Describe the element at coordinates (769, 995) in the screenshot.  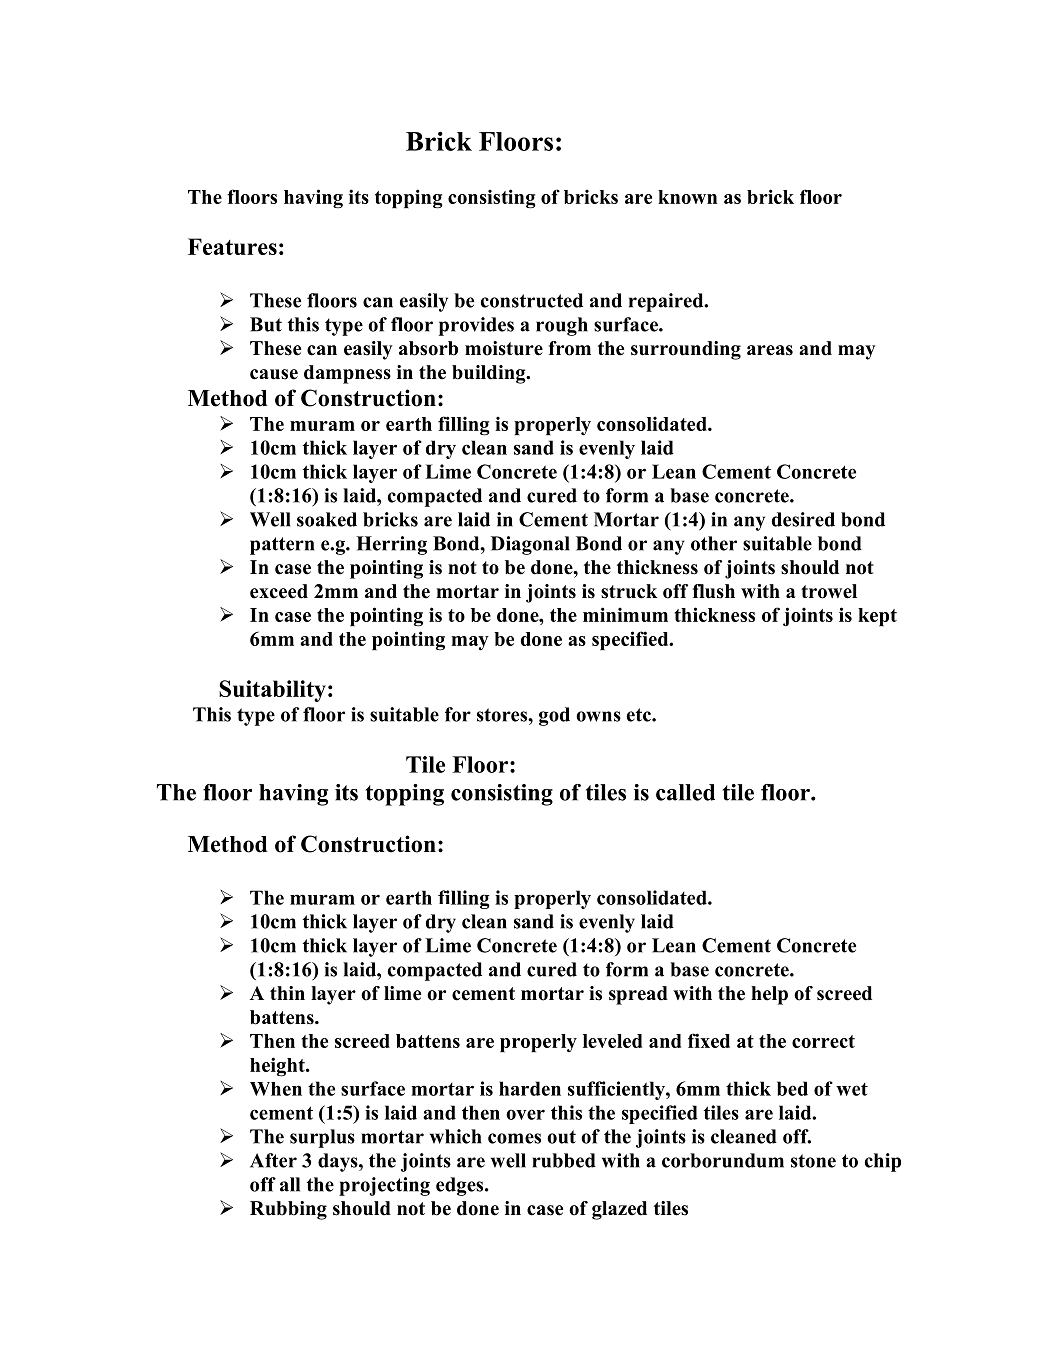
I see `help` at that location.
